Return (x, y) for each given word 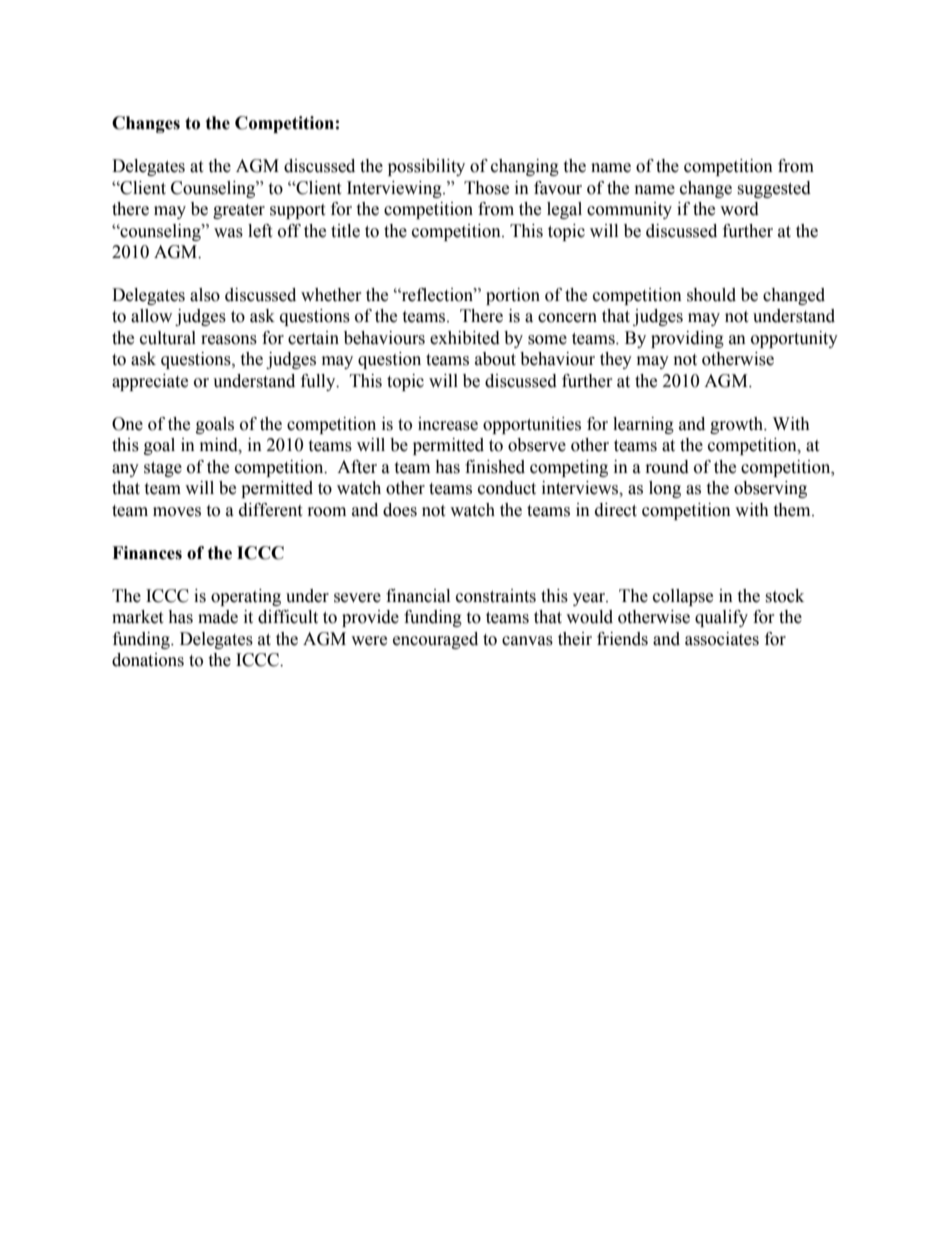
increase (448, 424)
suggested (774, 189)
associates (722, 639)
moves (177, 512)
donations (148, 660)
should (711, 295)
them (793, 510)
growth (737, 425)
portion (513, 296)
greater (239, 211)
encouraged (435, 640)
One (127, 424)
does (400, 510)
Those (486, 188)
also (205, 295)
